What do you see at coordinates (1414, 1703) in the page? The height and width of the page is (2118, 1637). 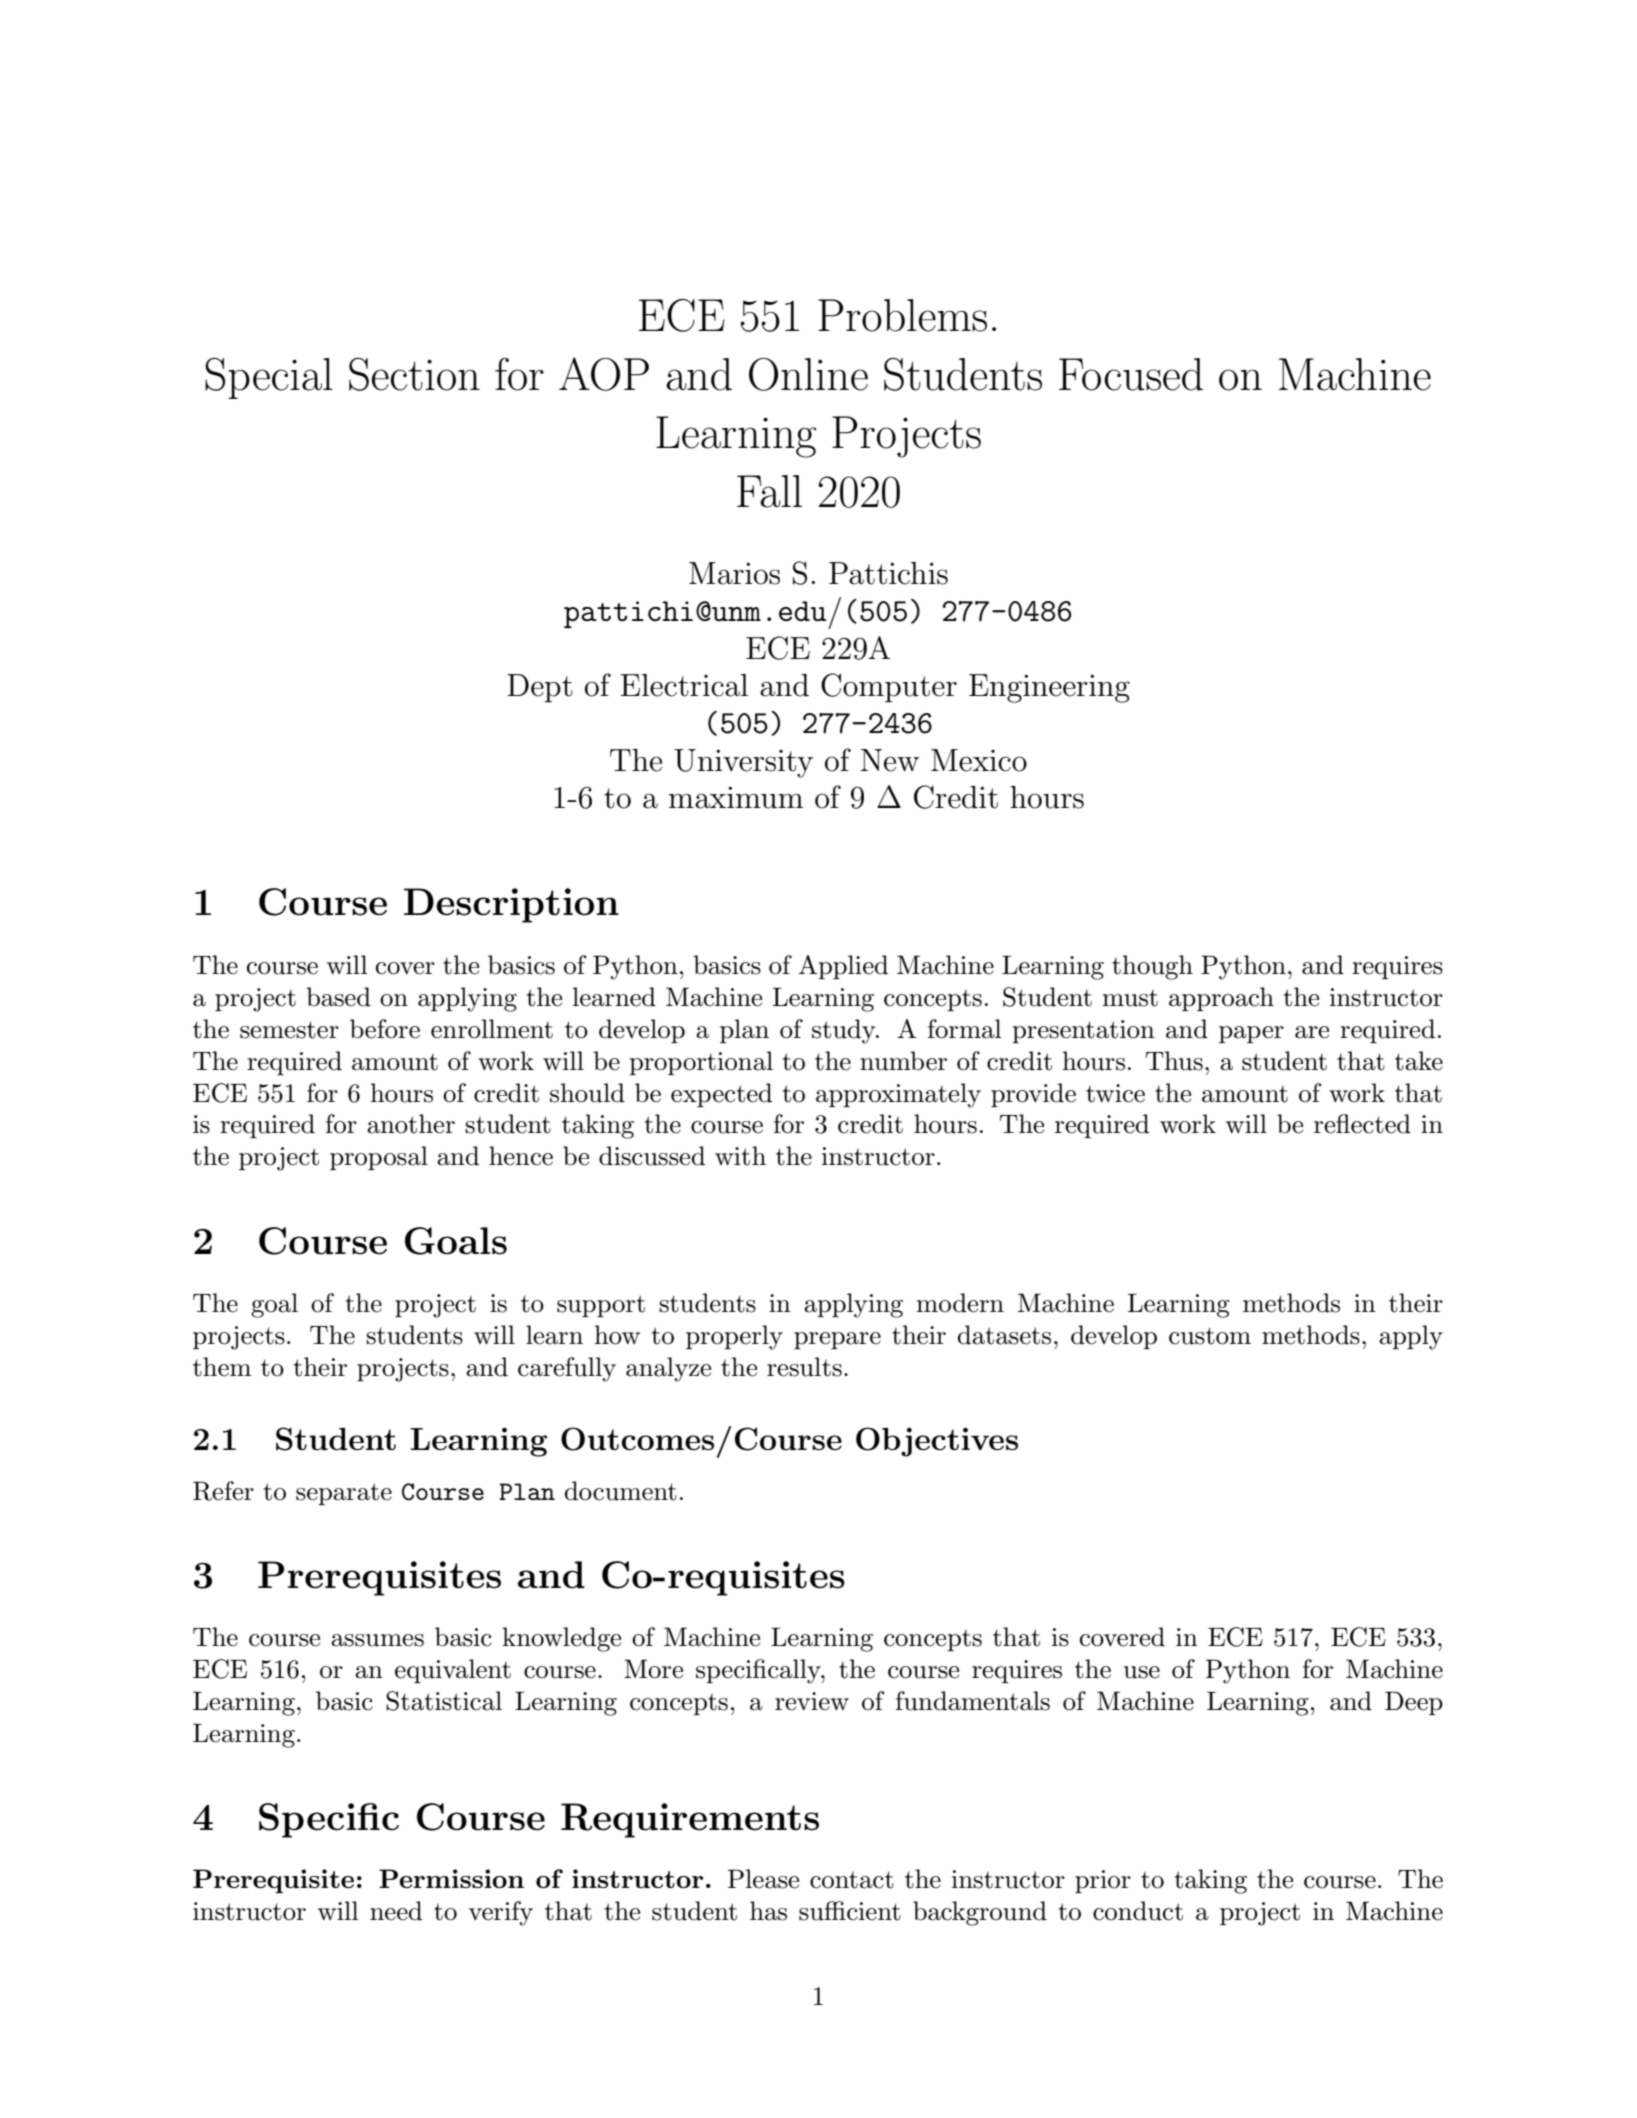 I see `Deep` at bounding box center [1414, 1703].
